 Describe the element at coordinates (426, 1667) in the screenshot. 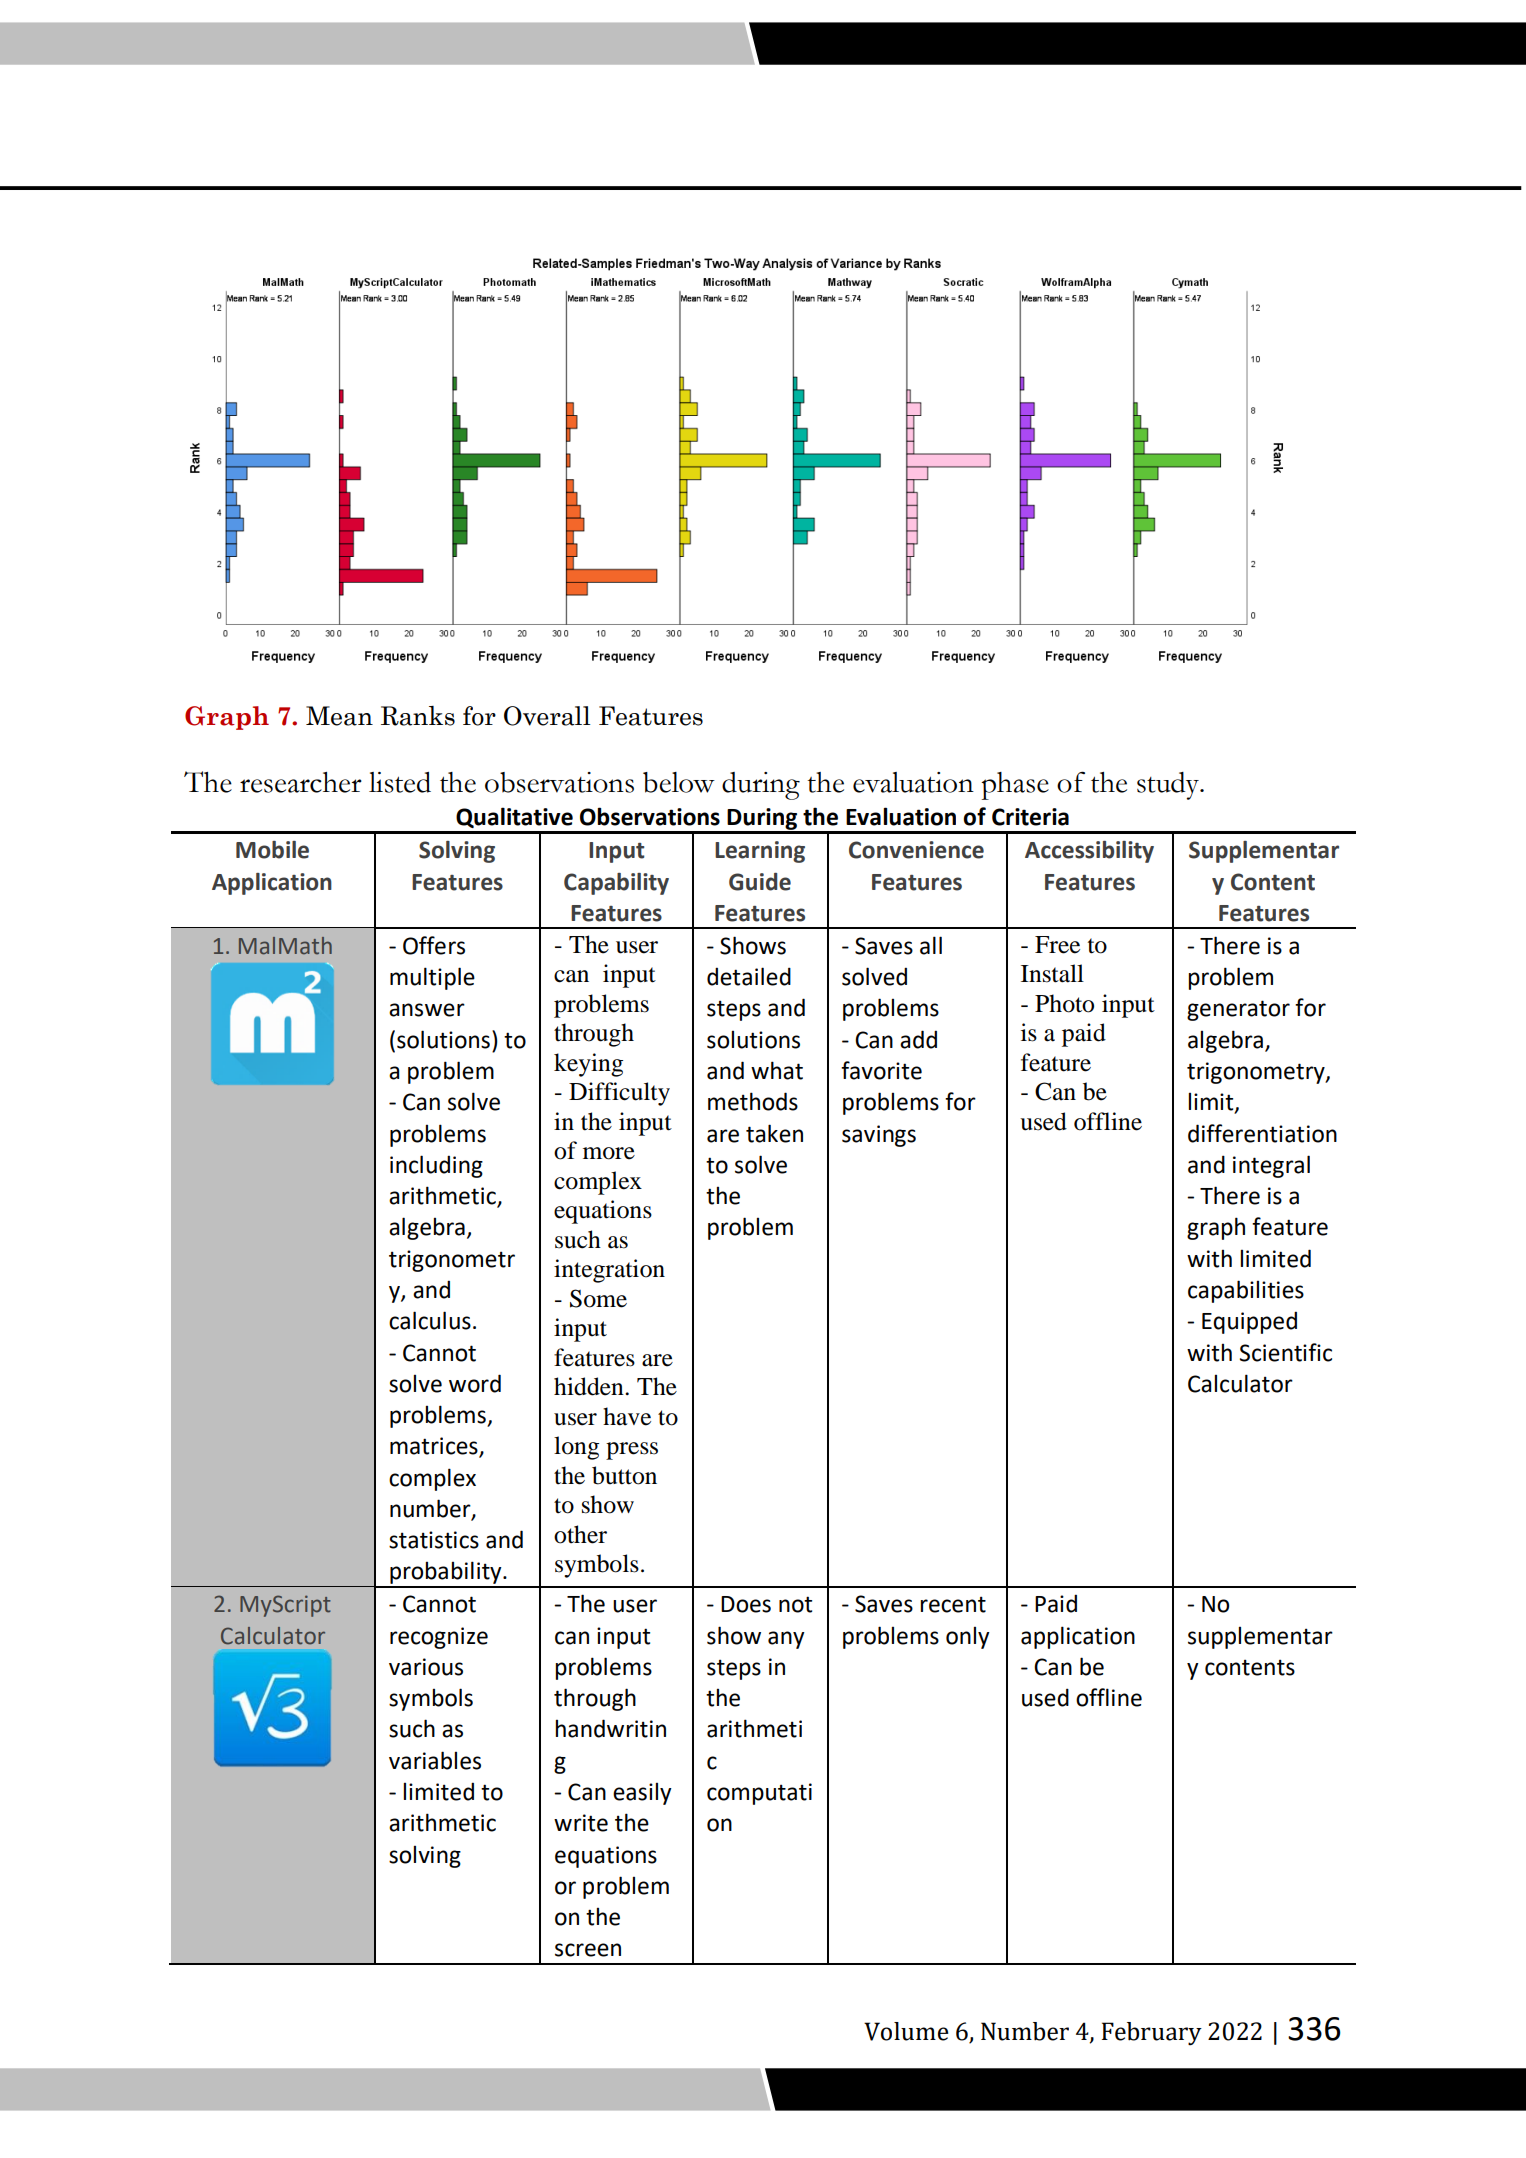

I see `various` at that location.
